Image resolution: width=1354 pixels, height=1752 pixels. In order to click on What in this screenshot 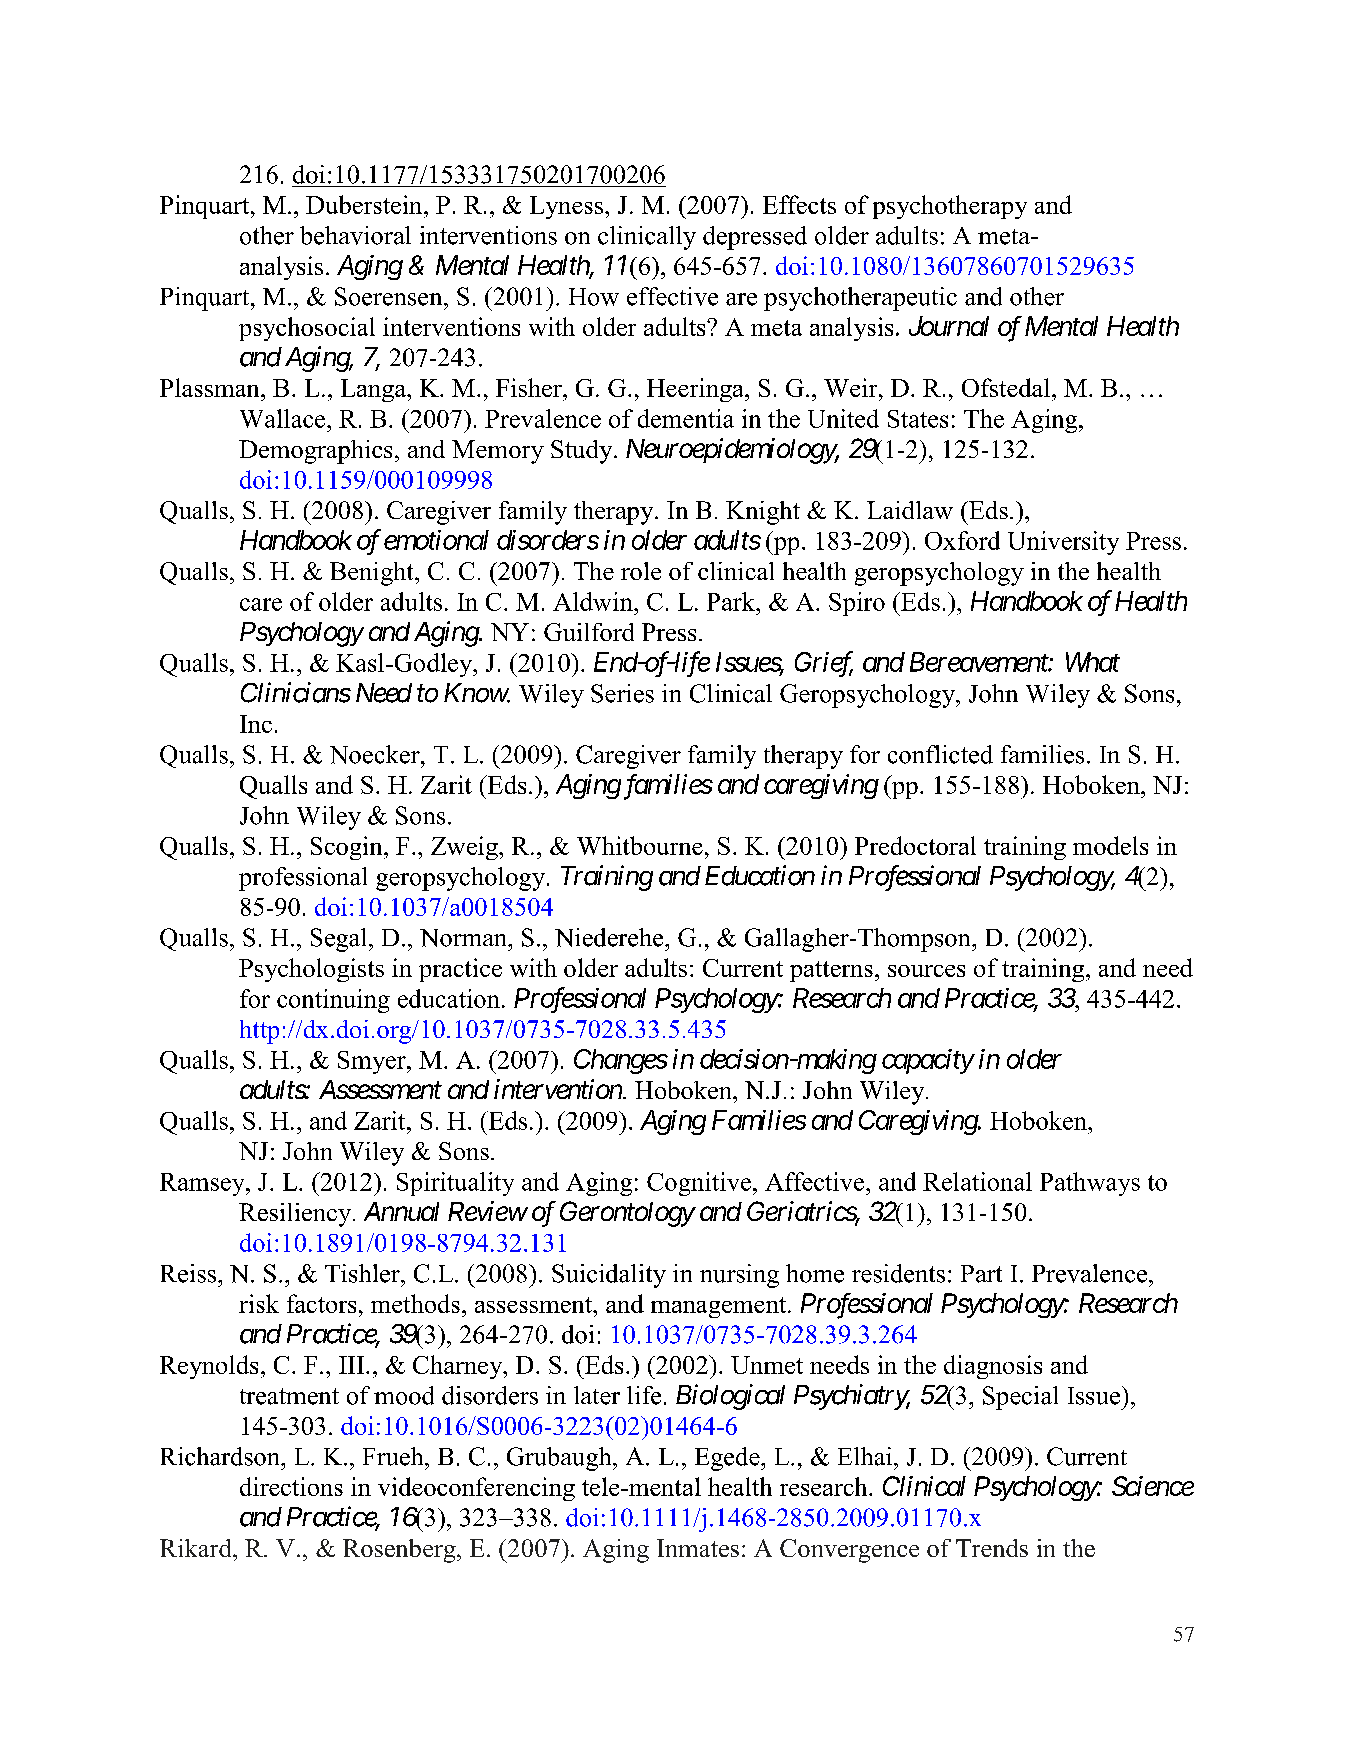, I will do `click(1093, 662)`.
